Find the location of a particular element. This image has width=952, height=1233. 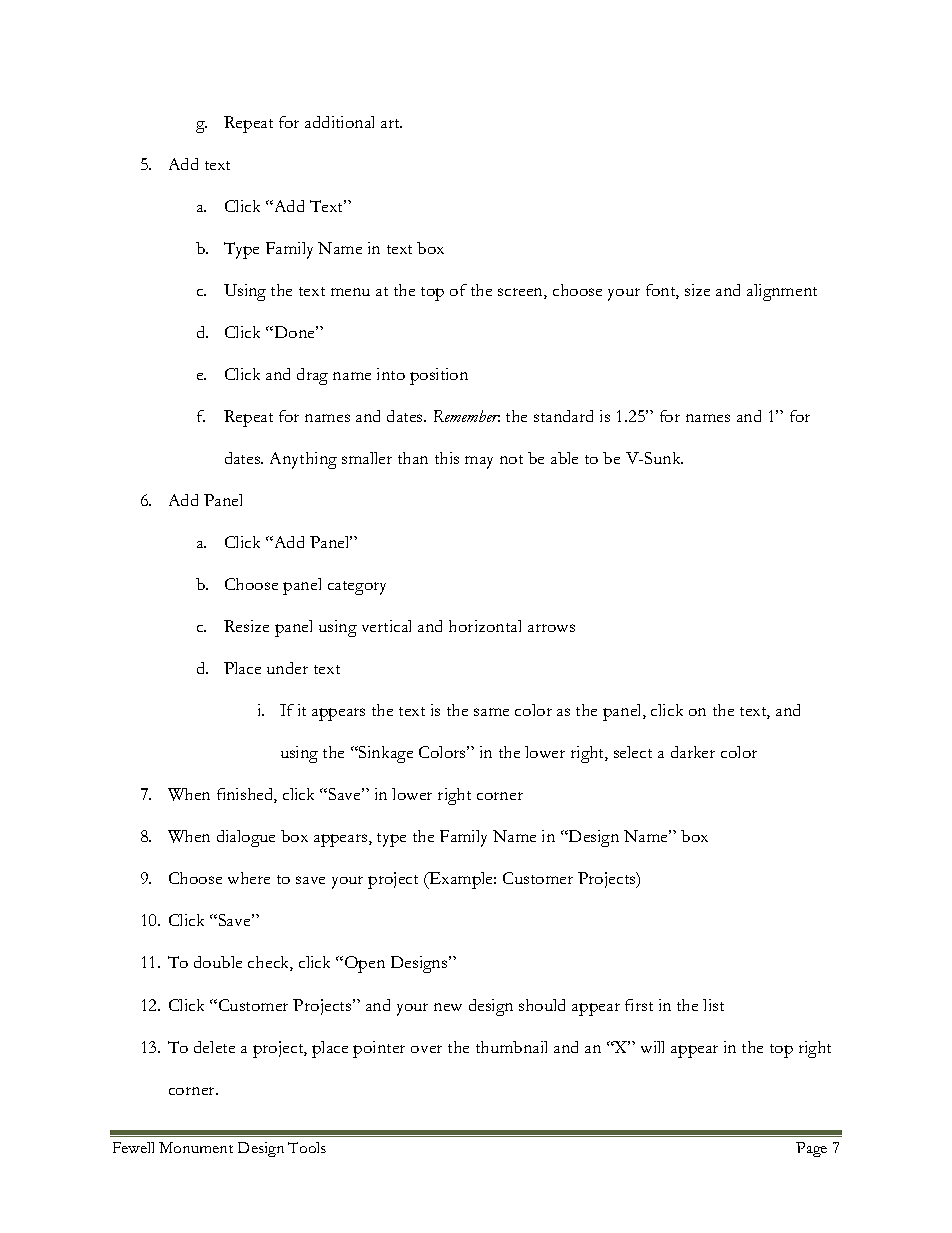

darker is located at coordinates (693, 752).
